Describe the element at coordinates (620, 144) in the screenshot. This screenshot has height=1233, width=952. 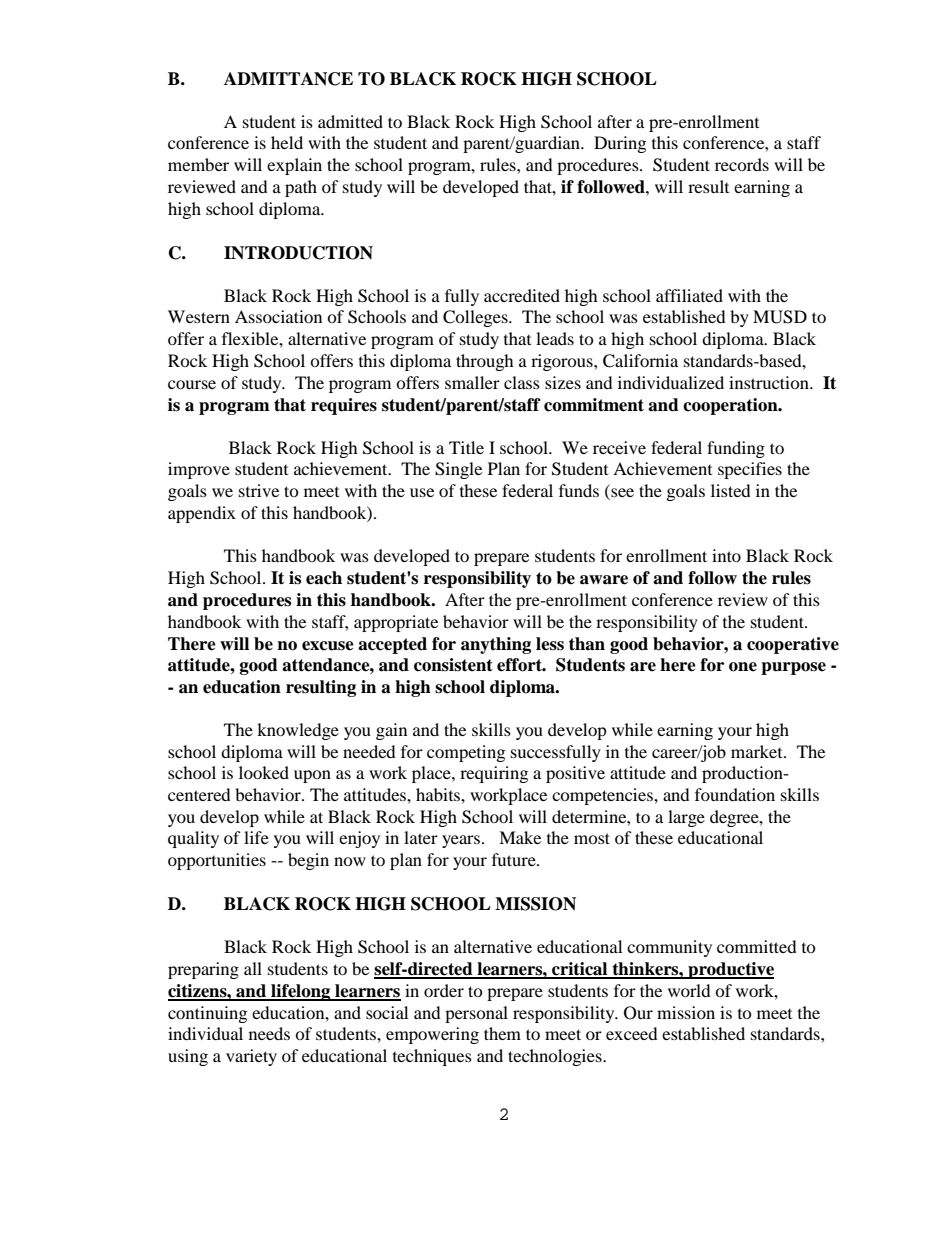
I see `During` at that location.
